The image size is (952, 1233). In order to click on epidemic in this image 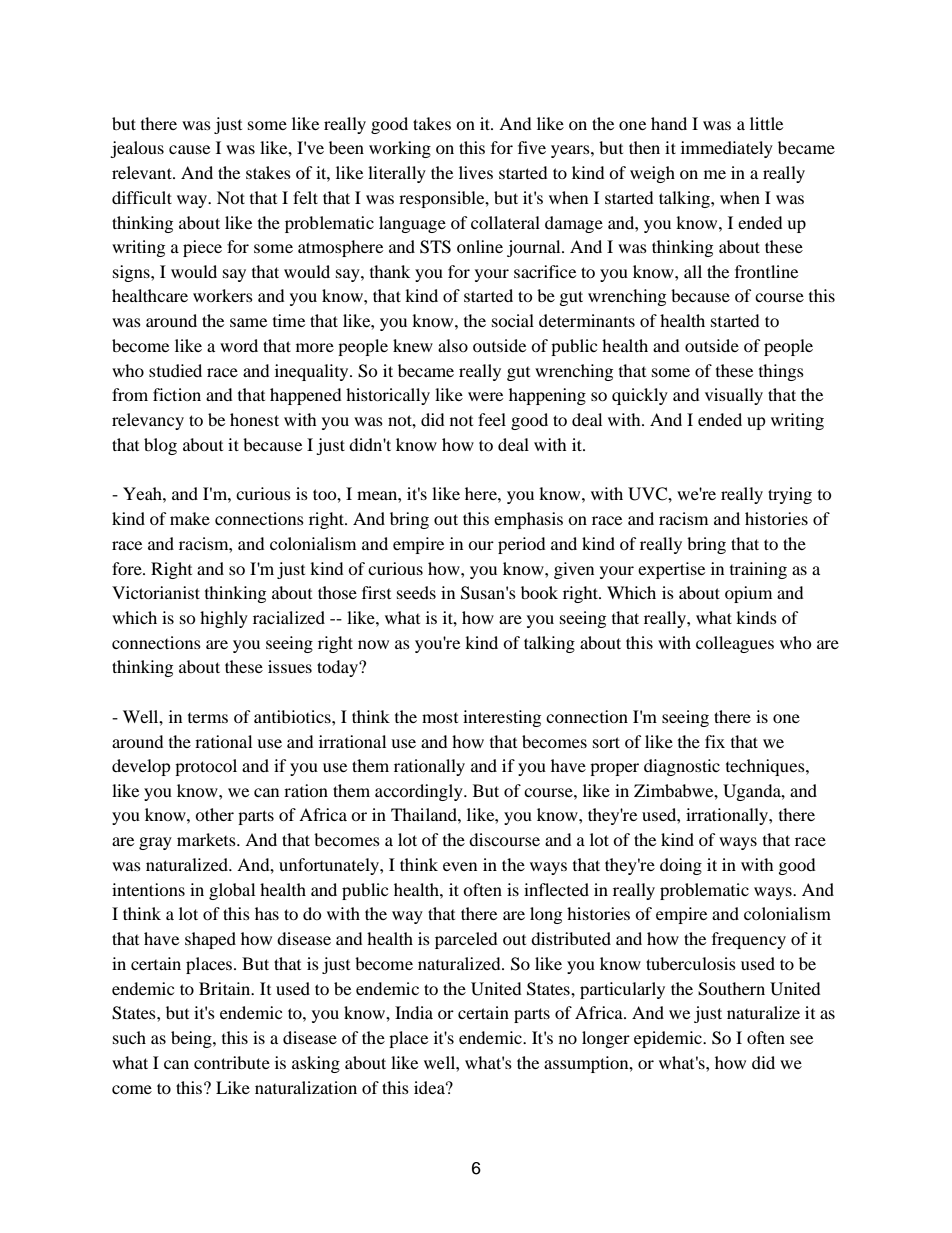, I will do `click(669, 1039)`.
